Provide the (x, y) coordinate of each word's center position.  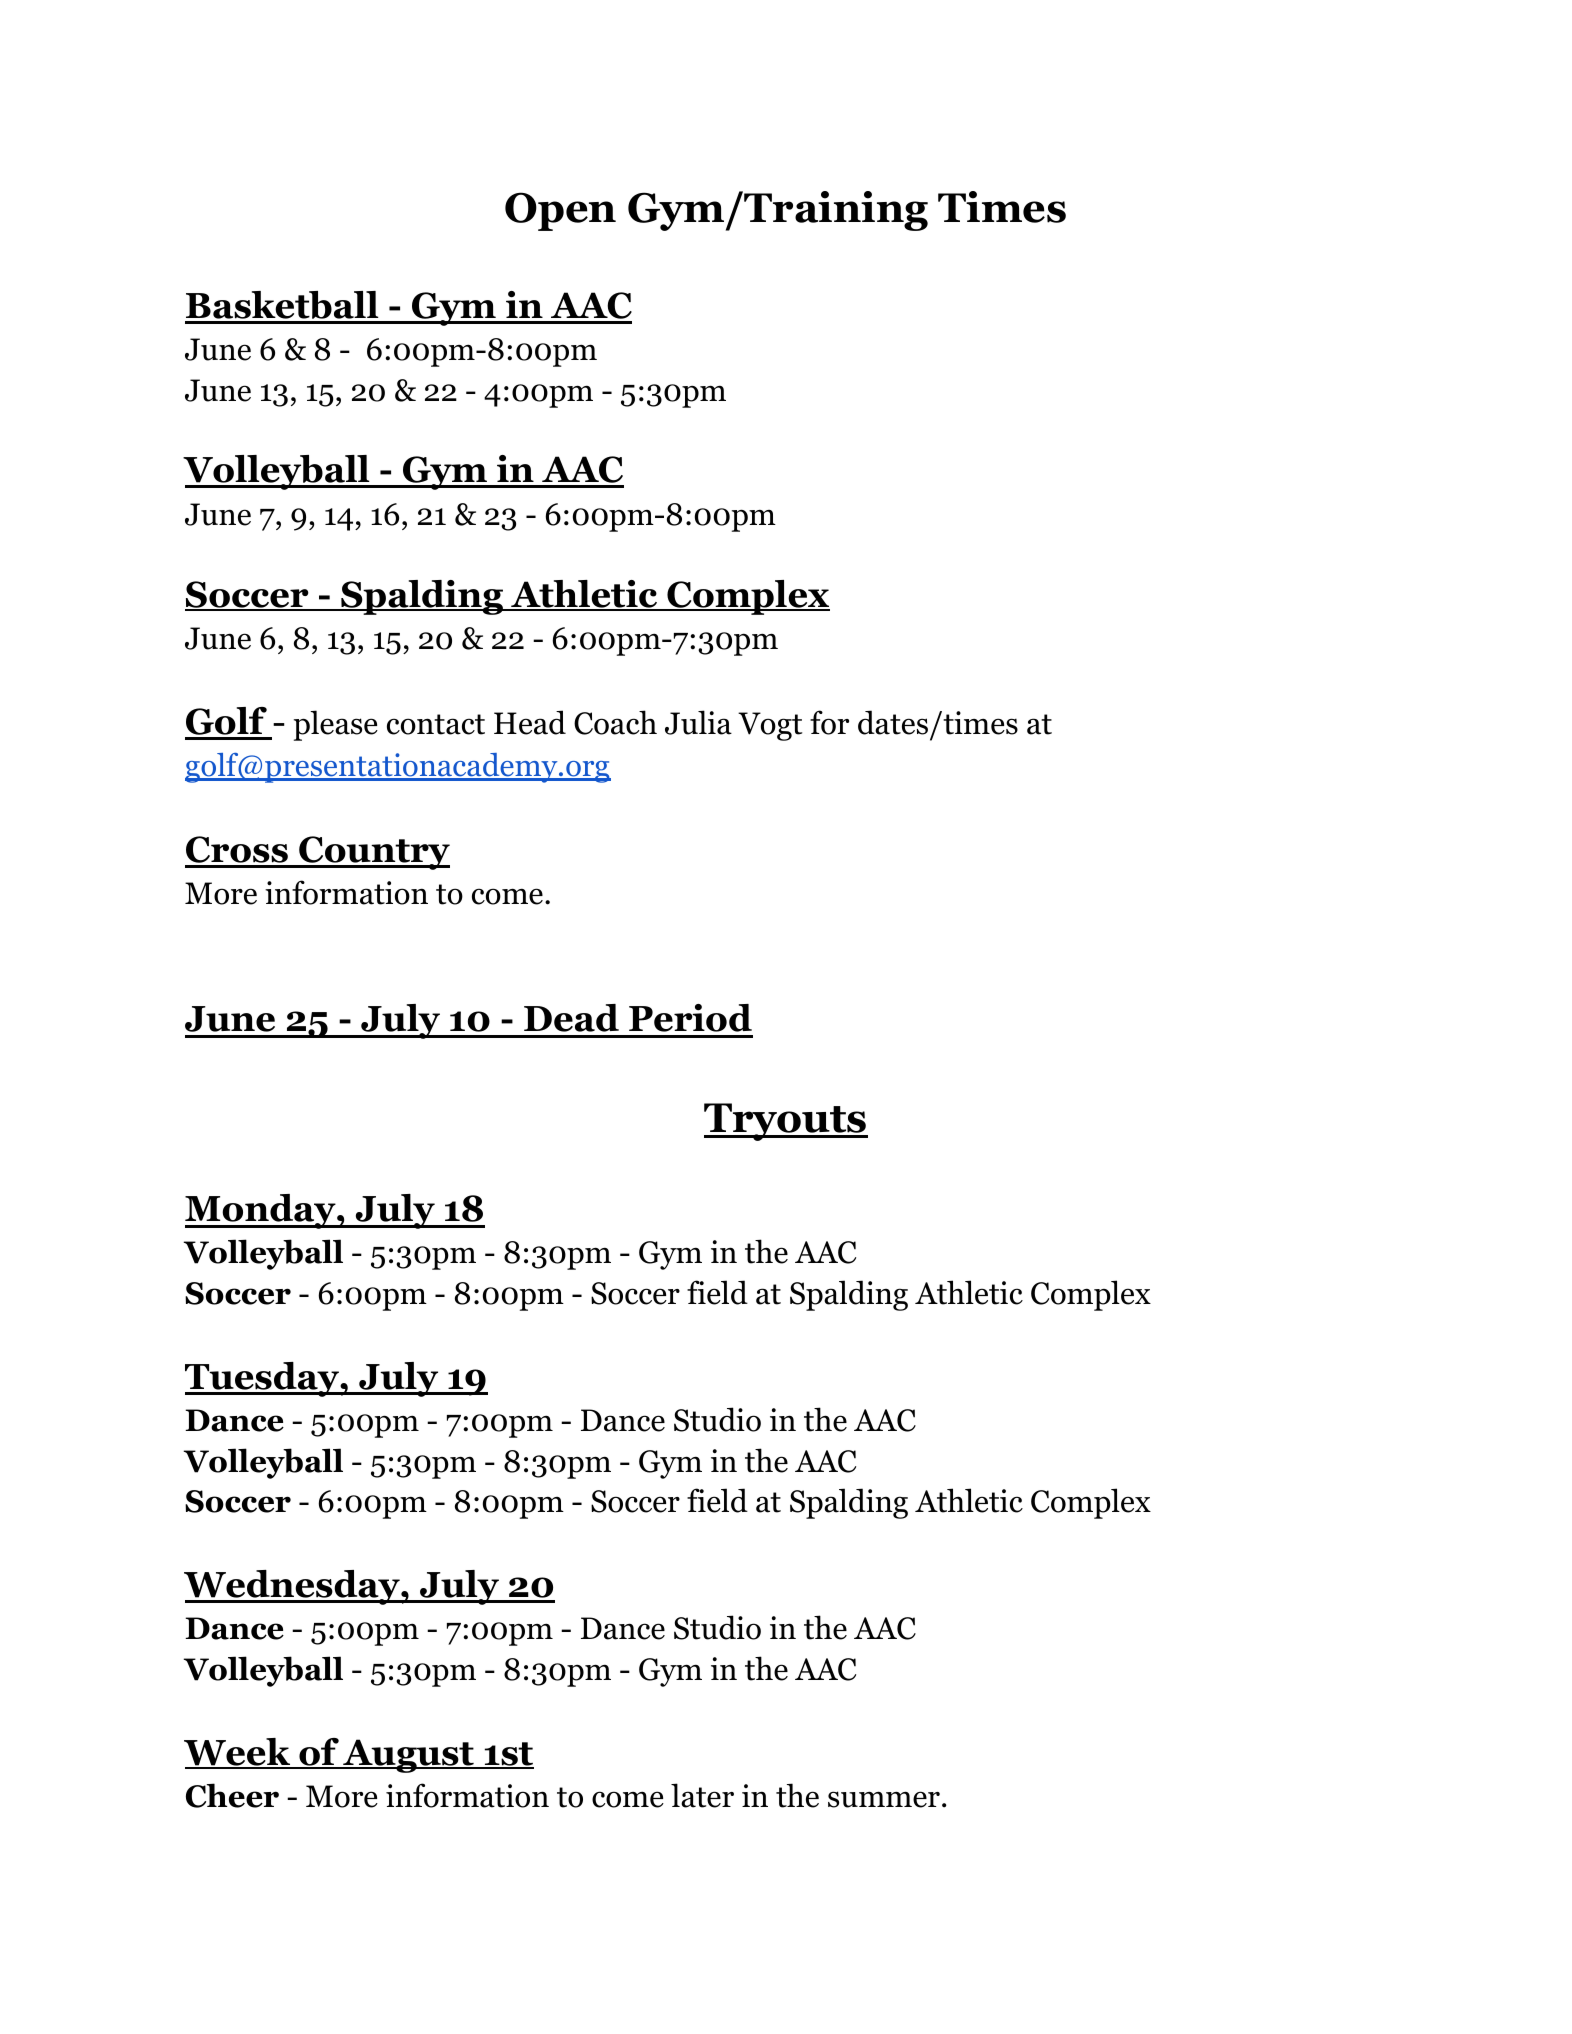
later (702, 1795)
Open (560, 211)
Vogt (770, 726)
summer (884, 1799)
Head (530, 722)
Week (238, 1753)
